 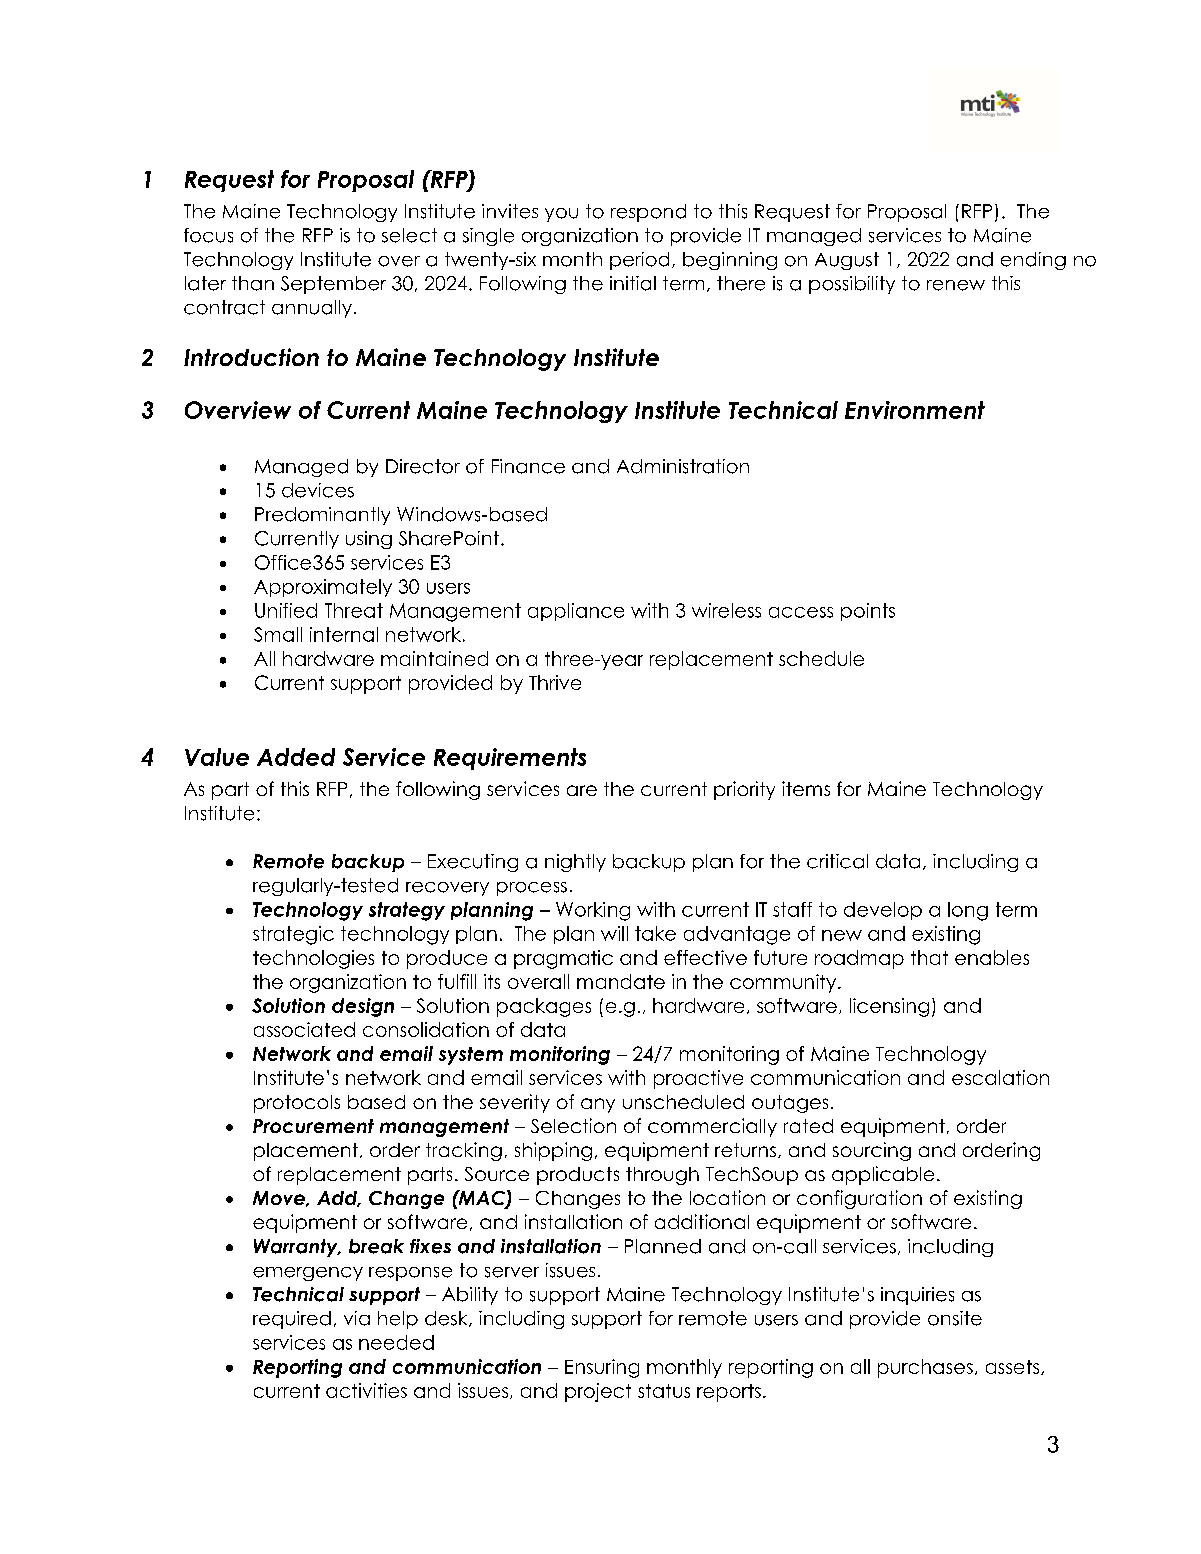 What do you see at coordinates (929, 957) in the document?
I see `that` at bounding box center [929, 957].
